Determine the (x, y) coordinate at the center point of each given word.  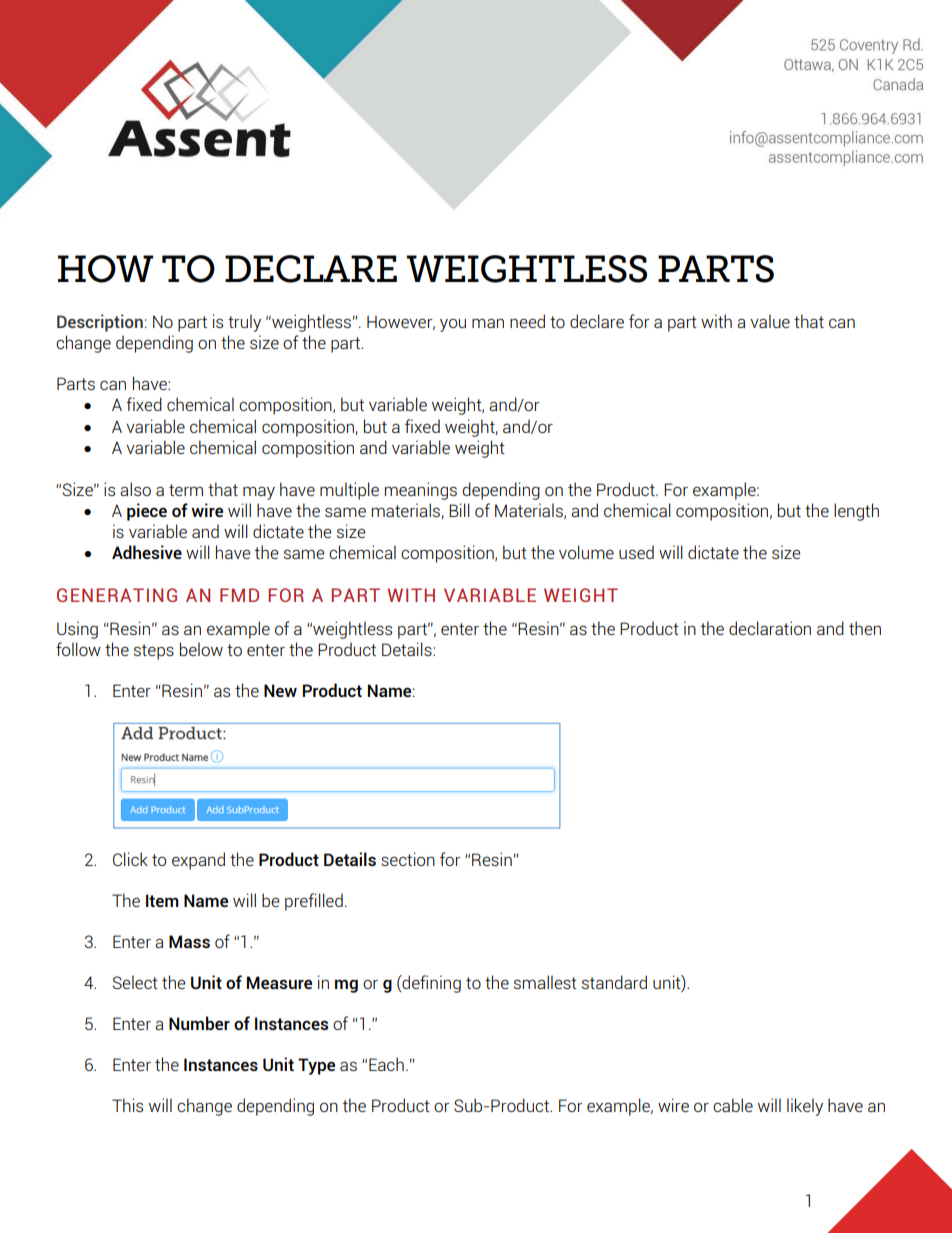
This (127, 1105)
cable (733, 1105)
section (408, 859)
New (280, 690)
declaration (770, 628)
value (770, 321)
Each (386, 1064)
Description (100, 323)
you (453, 325)
